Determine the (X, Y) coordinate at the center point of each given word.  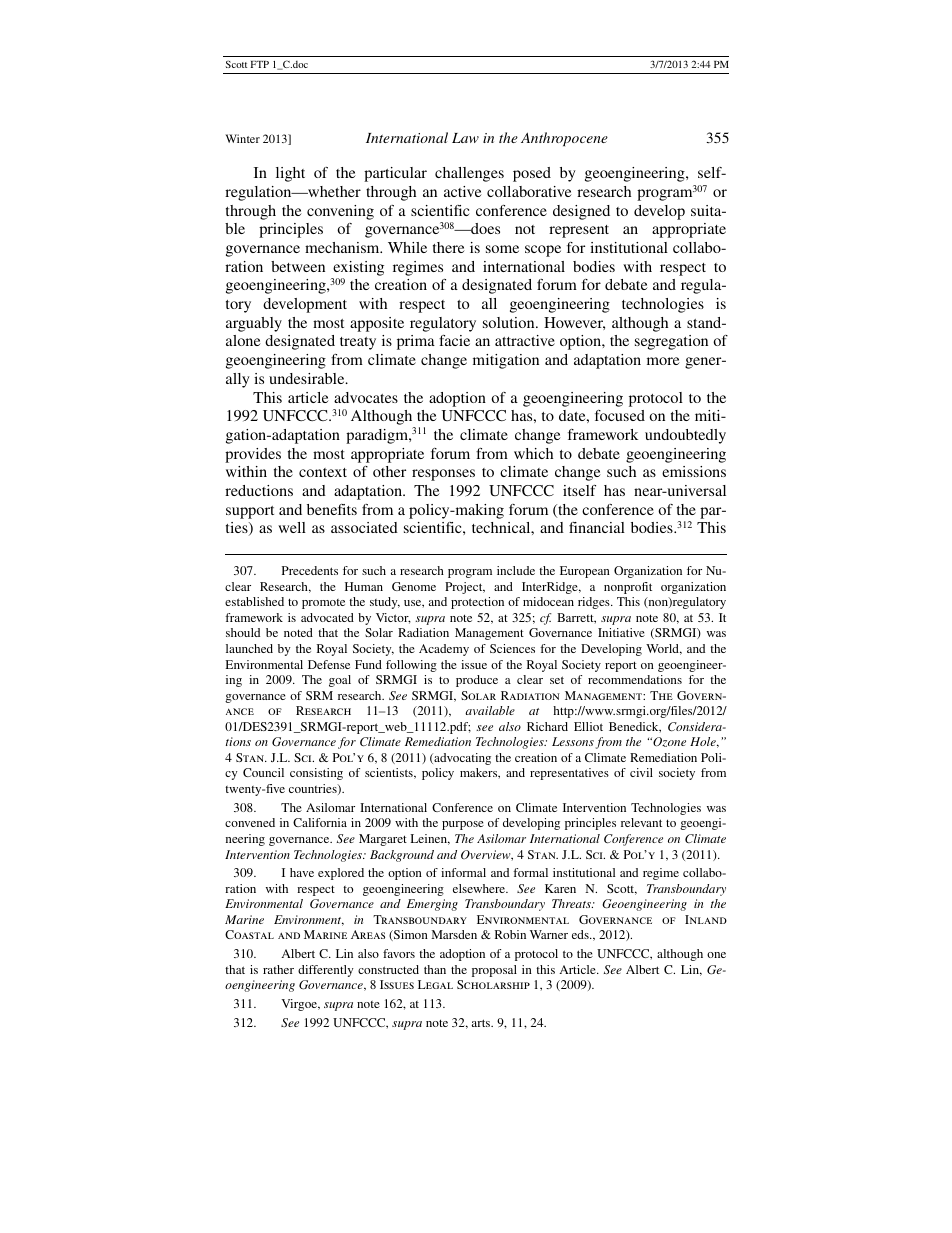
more (663, 361)
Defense (329, 664)
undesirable (308, 378)
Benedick (635, 727)
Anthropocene (564, 139)
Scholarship (493, 984)
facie (454, 340)
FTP (260, 64)
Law (465, 138)
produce (477, 681)
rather (278, 969)
